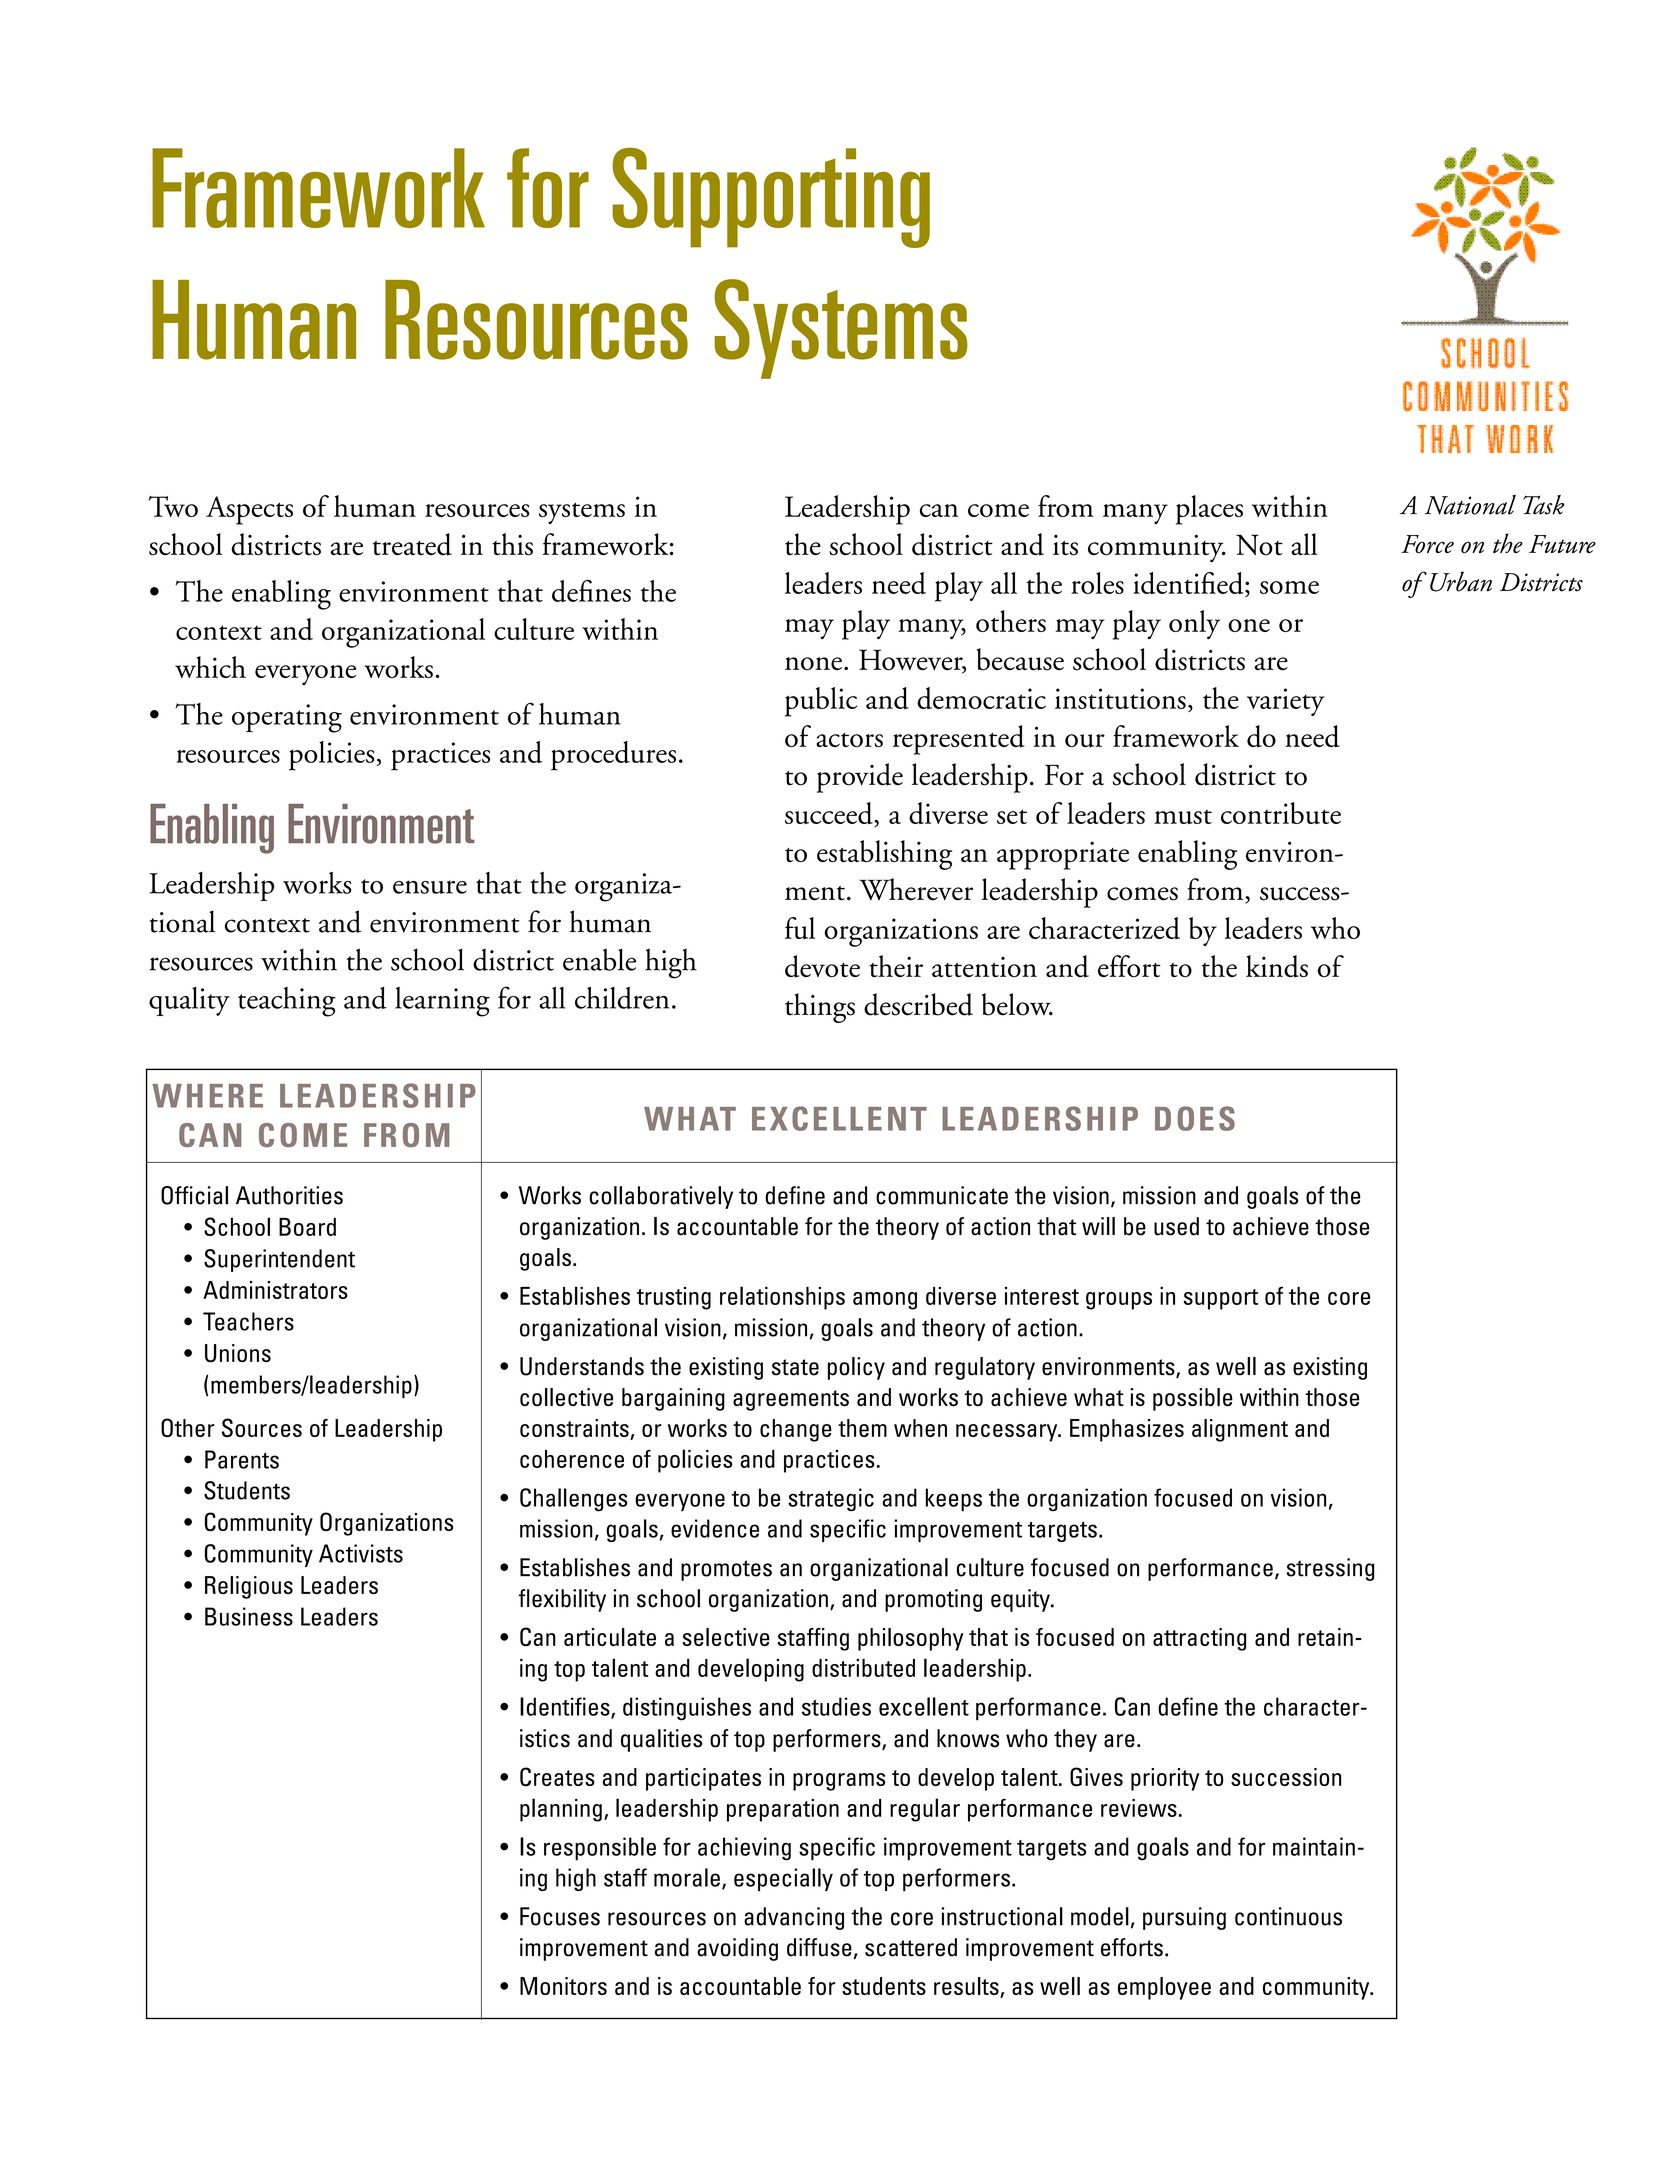 The image size is (1676, 2169). I want to click on scattered, so click(911, 1947).
